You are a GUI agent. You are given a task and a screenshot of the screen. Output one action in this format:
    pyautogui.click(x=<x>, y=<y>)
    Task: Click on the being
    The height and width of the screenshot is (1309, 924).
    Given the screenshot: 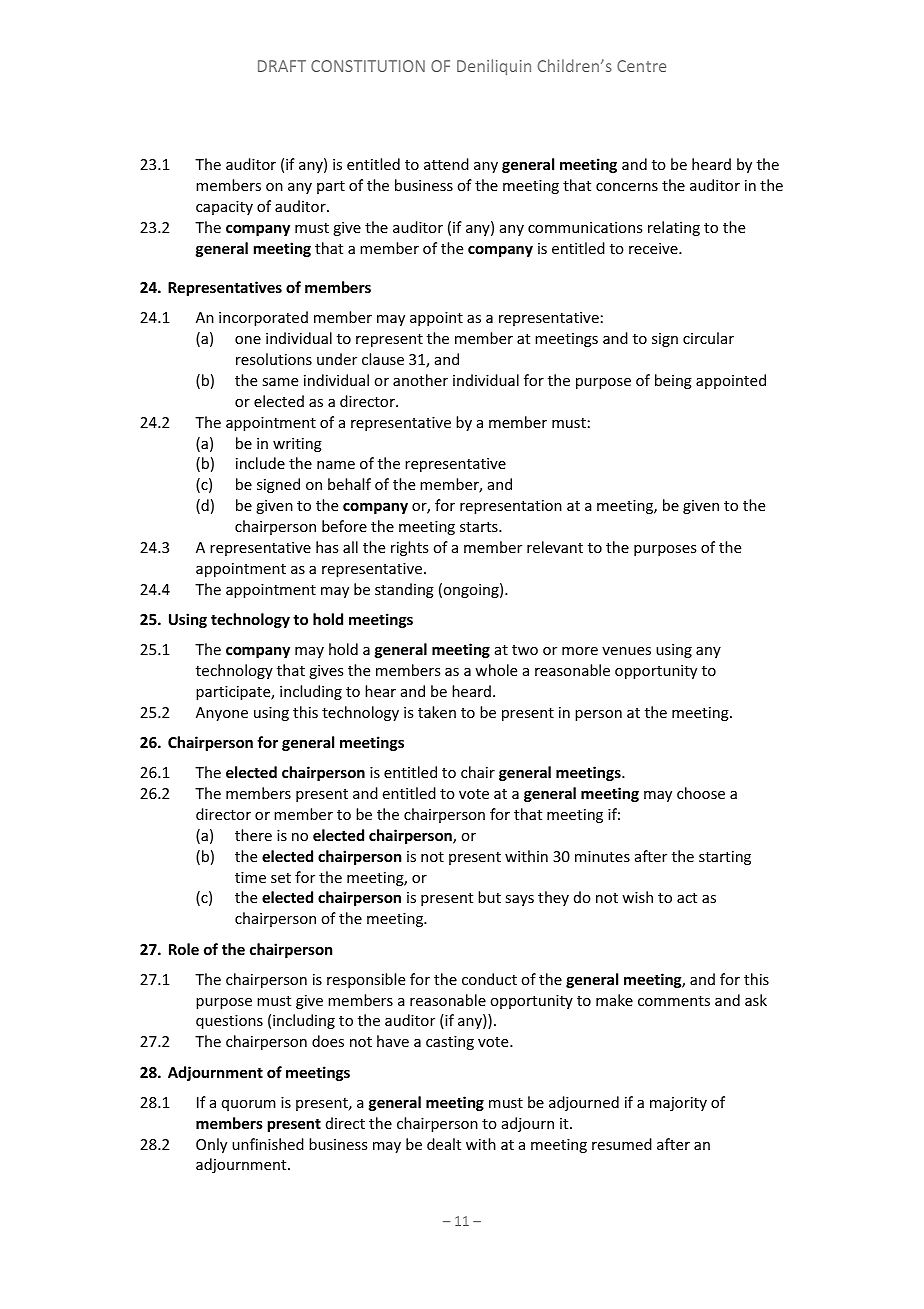 What is the action you would take?
    pyautogui.click(x=673, y=381)
